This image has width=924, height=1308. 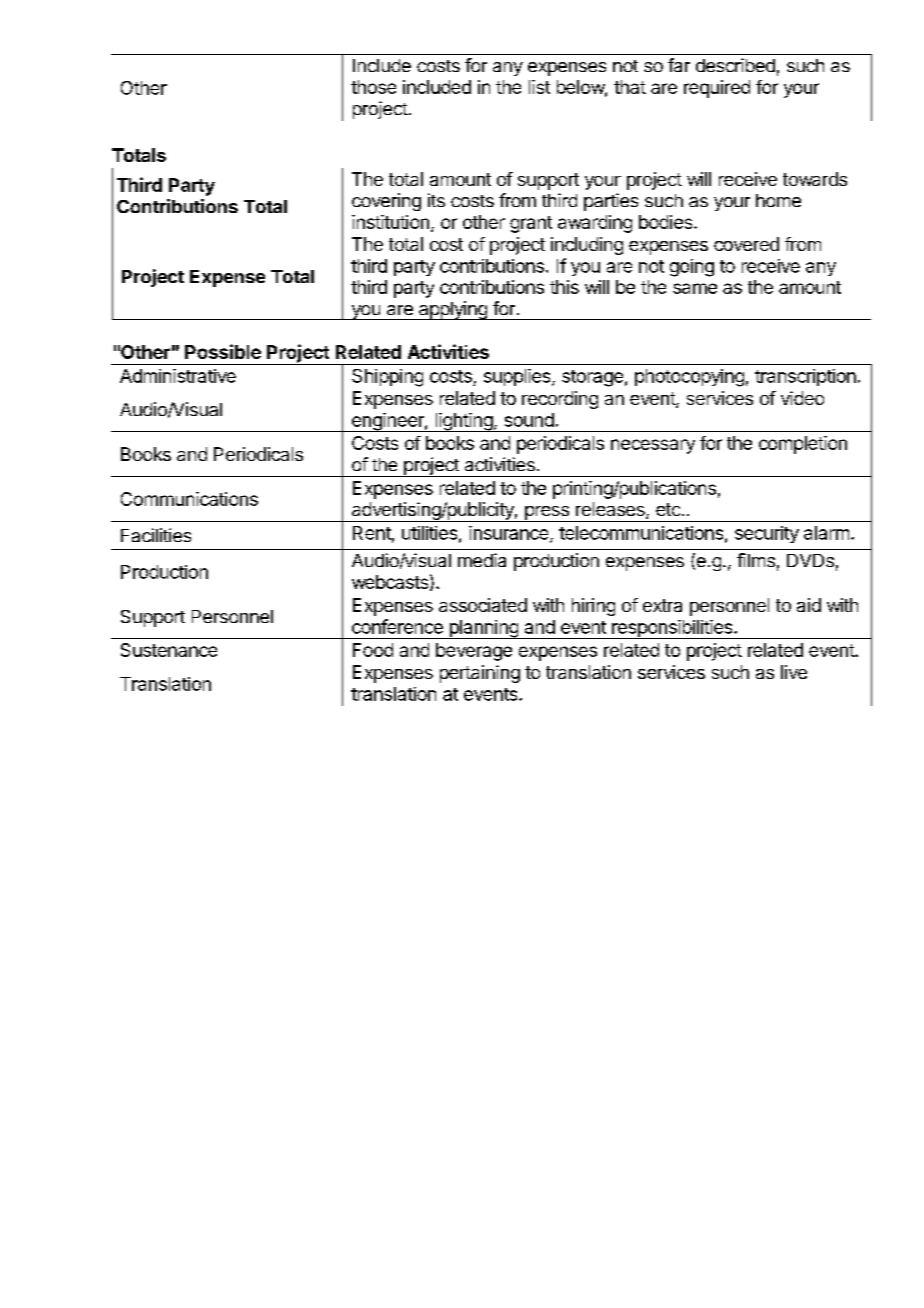 I want to click on beverage, so click(x=474, y=652).
